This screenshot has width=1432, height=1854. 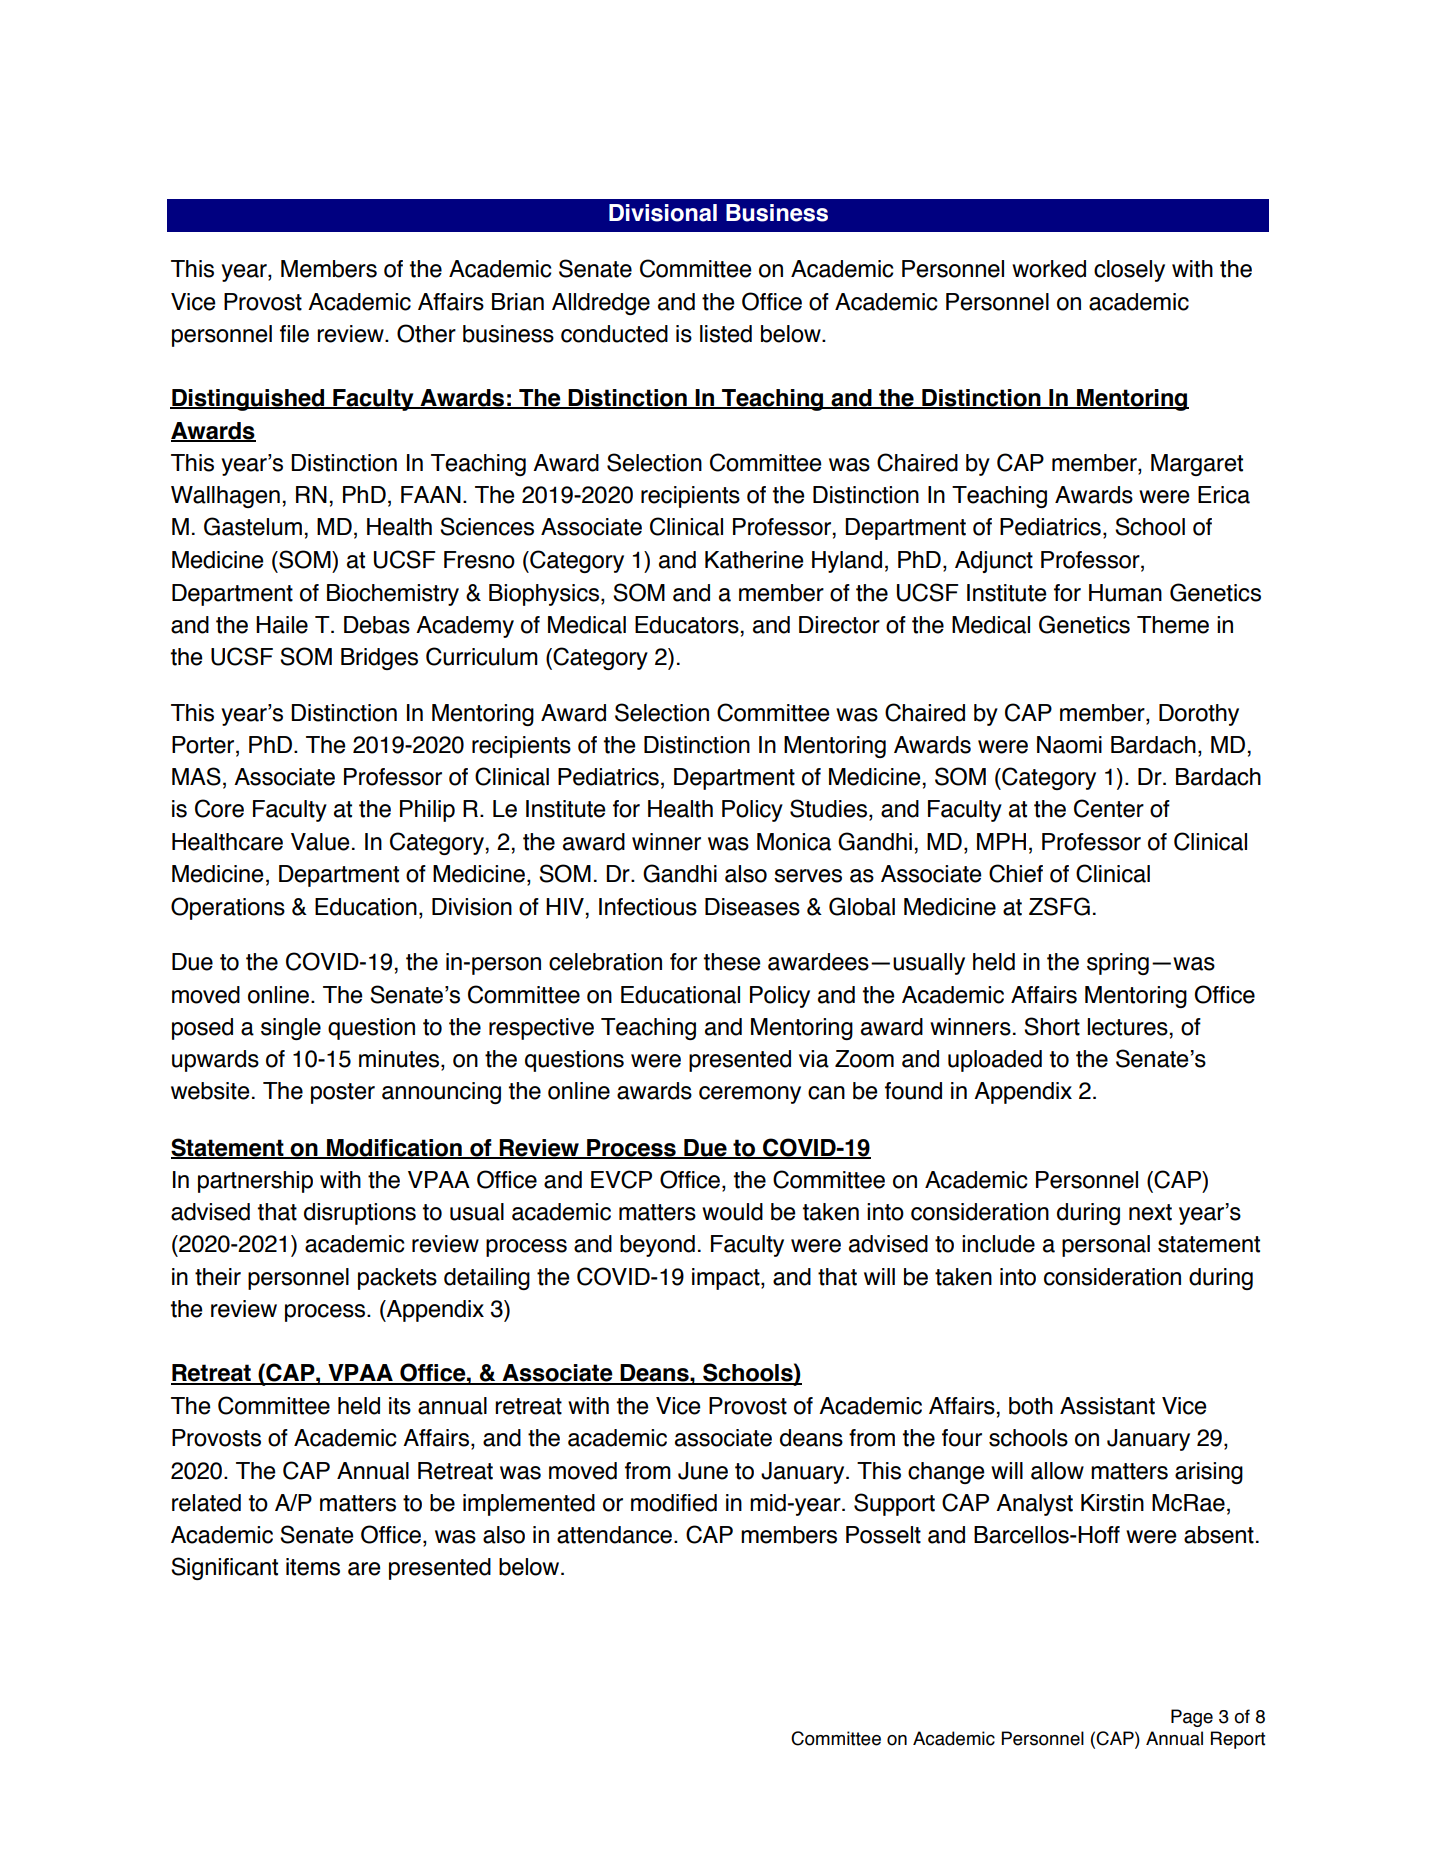 I want to click on file, so click(x=294, y=334).
